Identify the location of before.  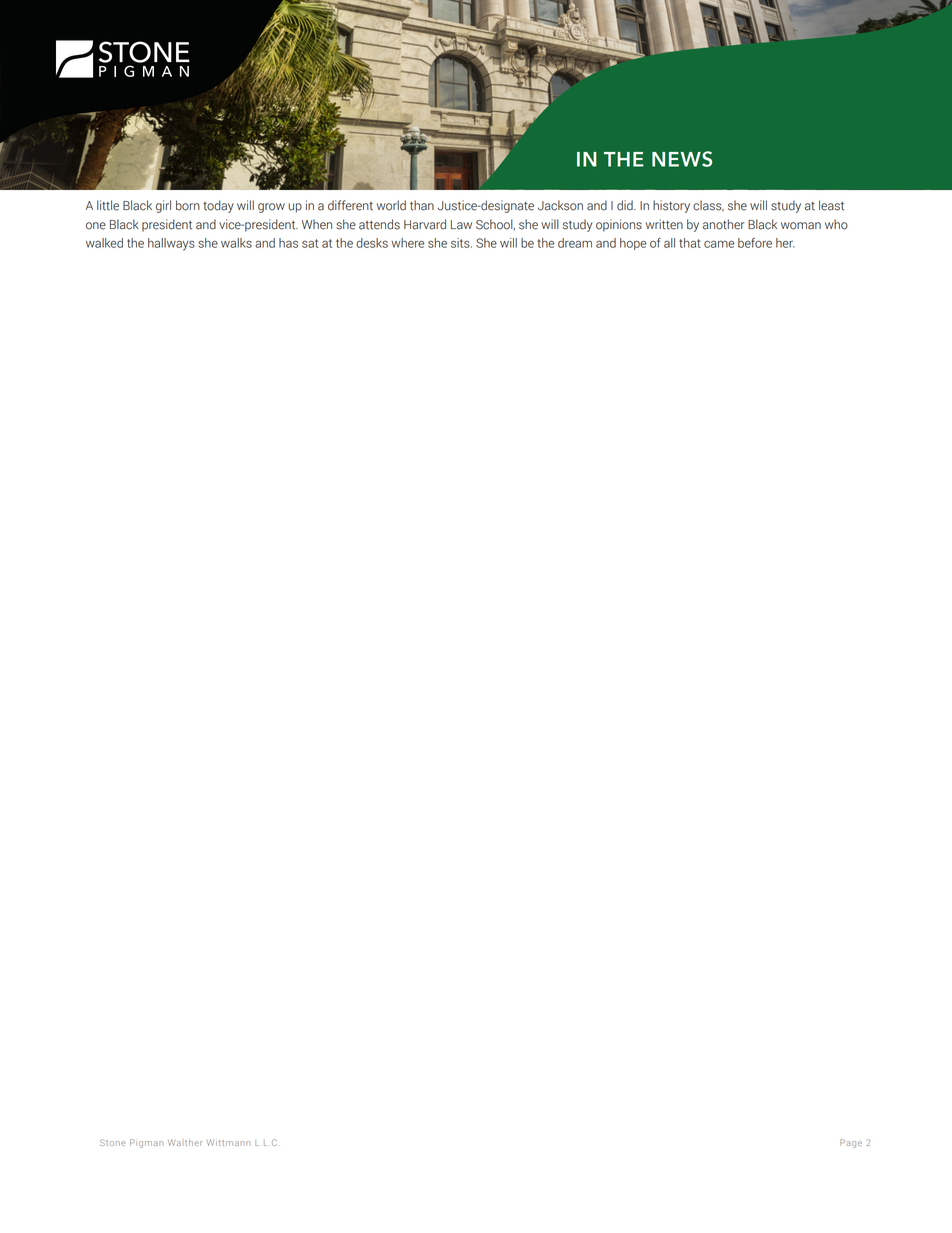
(755, 243).
